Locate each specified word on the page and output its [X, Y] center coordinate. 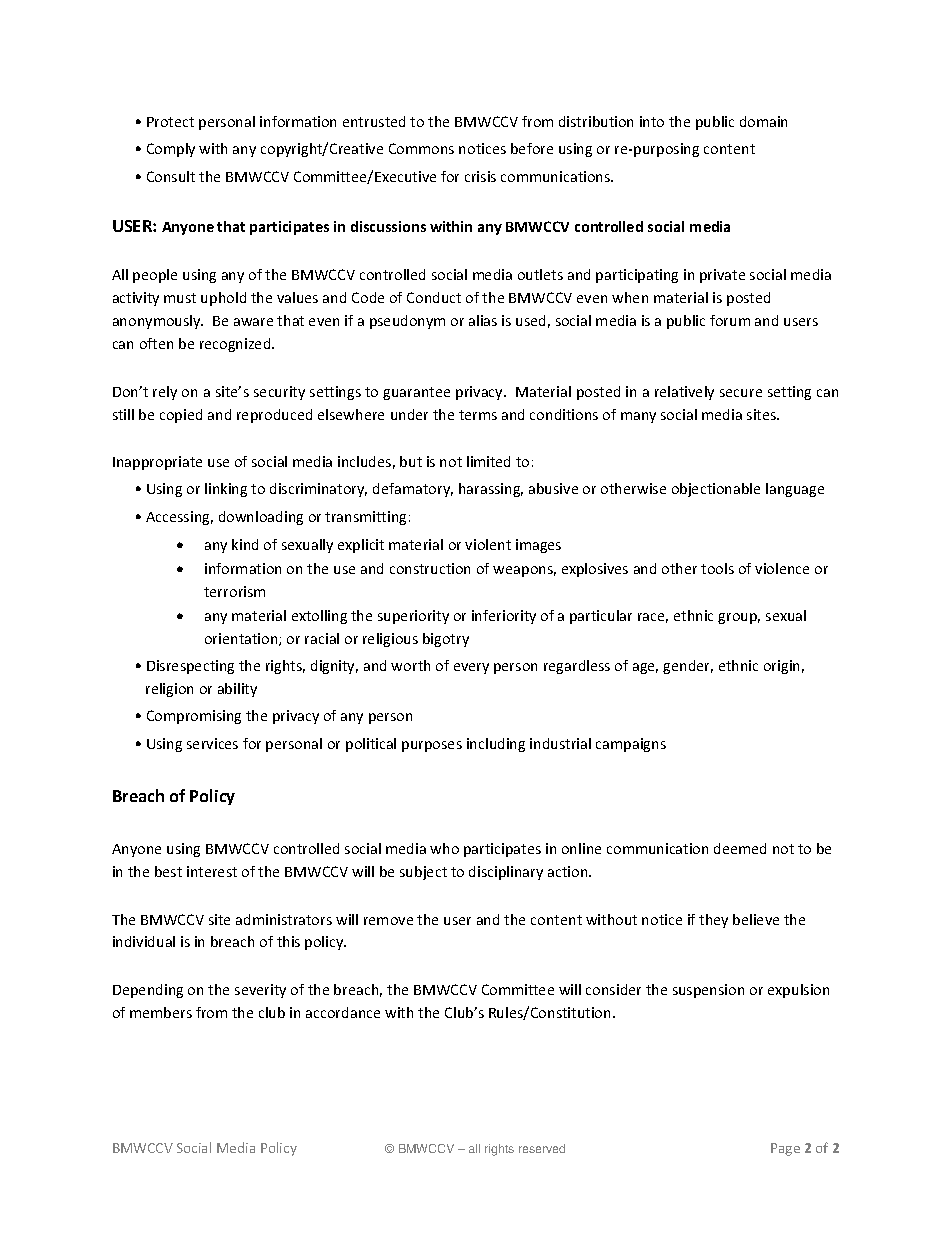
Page [785, 1149]
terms [478, 415]
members [161, 1012]
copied [181, 416]
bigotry [446, 640]
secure [741, 393]
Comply [171, 150]
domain [763, 121]
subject [423, 873]
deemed [740, 848]
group [739, 618]
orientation [242, 639]
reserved [542, 1148]
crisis [480, 176]
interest [212, 871]
